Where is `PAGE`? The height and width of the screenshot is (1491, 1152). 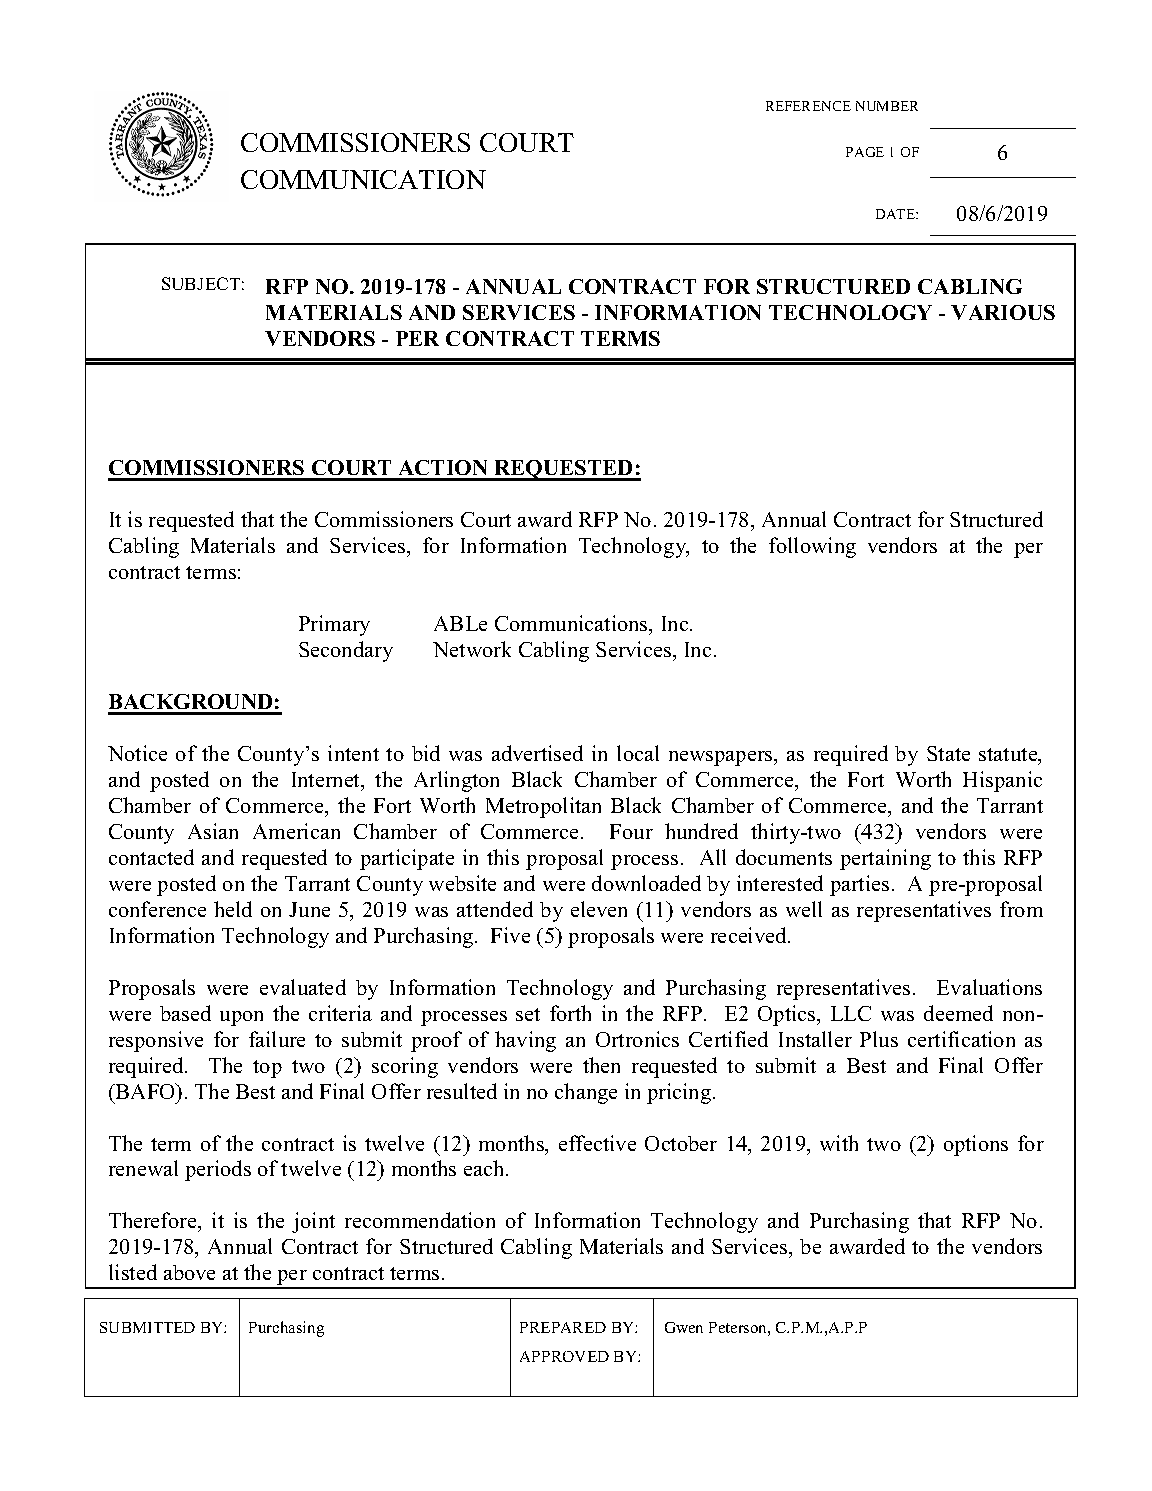
PAGE is located at coordinates (865, 152).
